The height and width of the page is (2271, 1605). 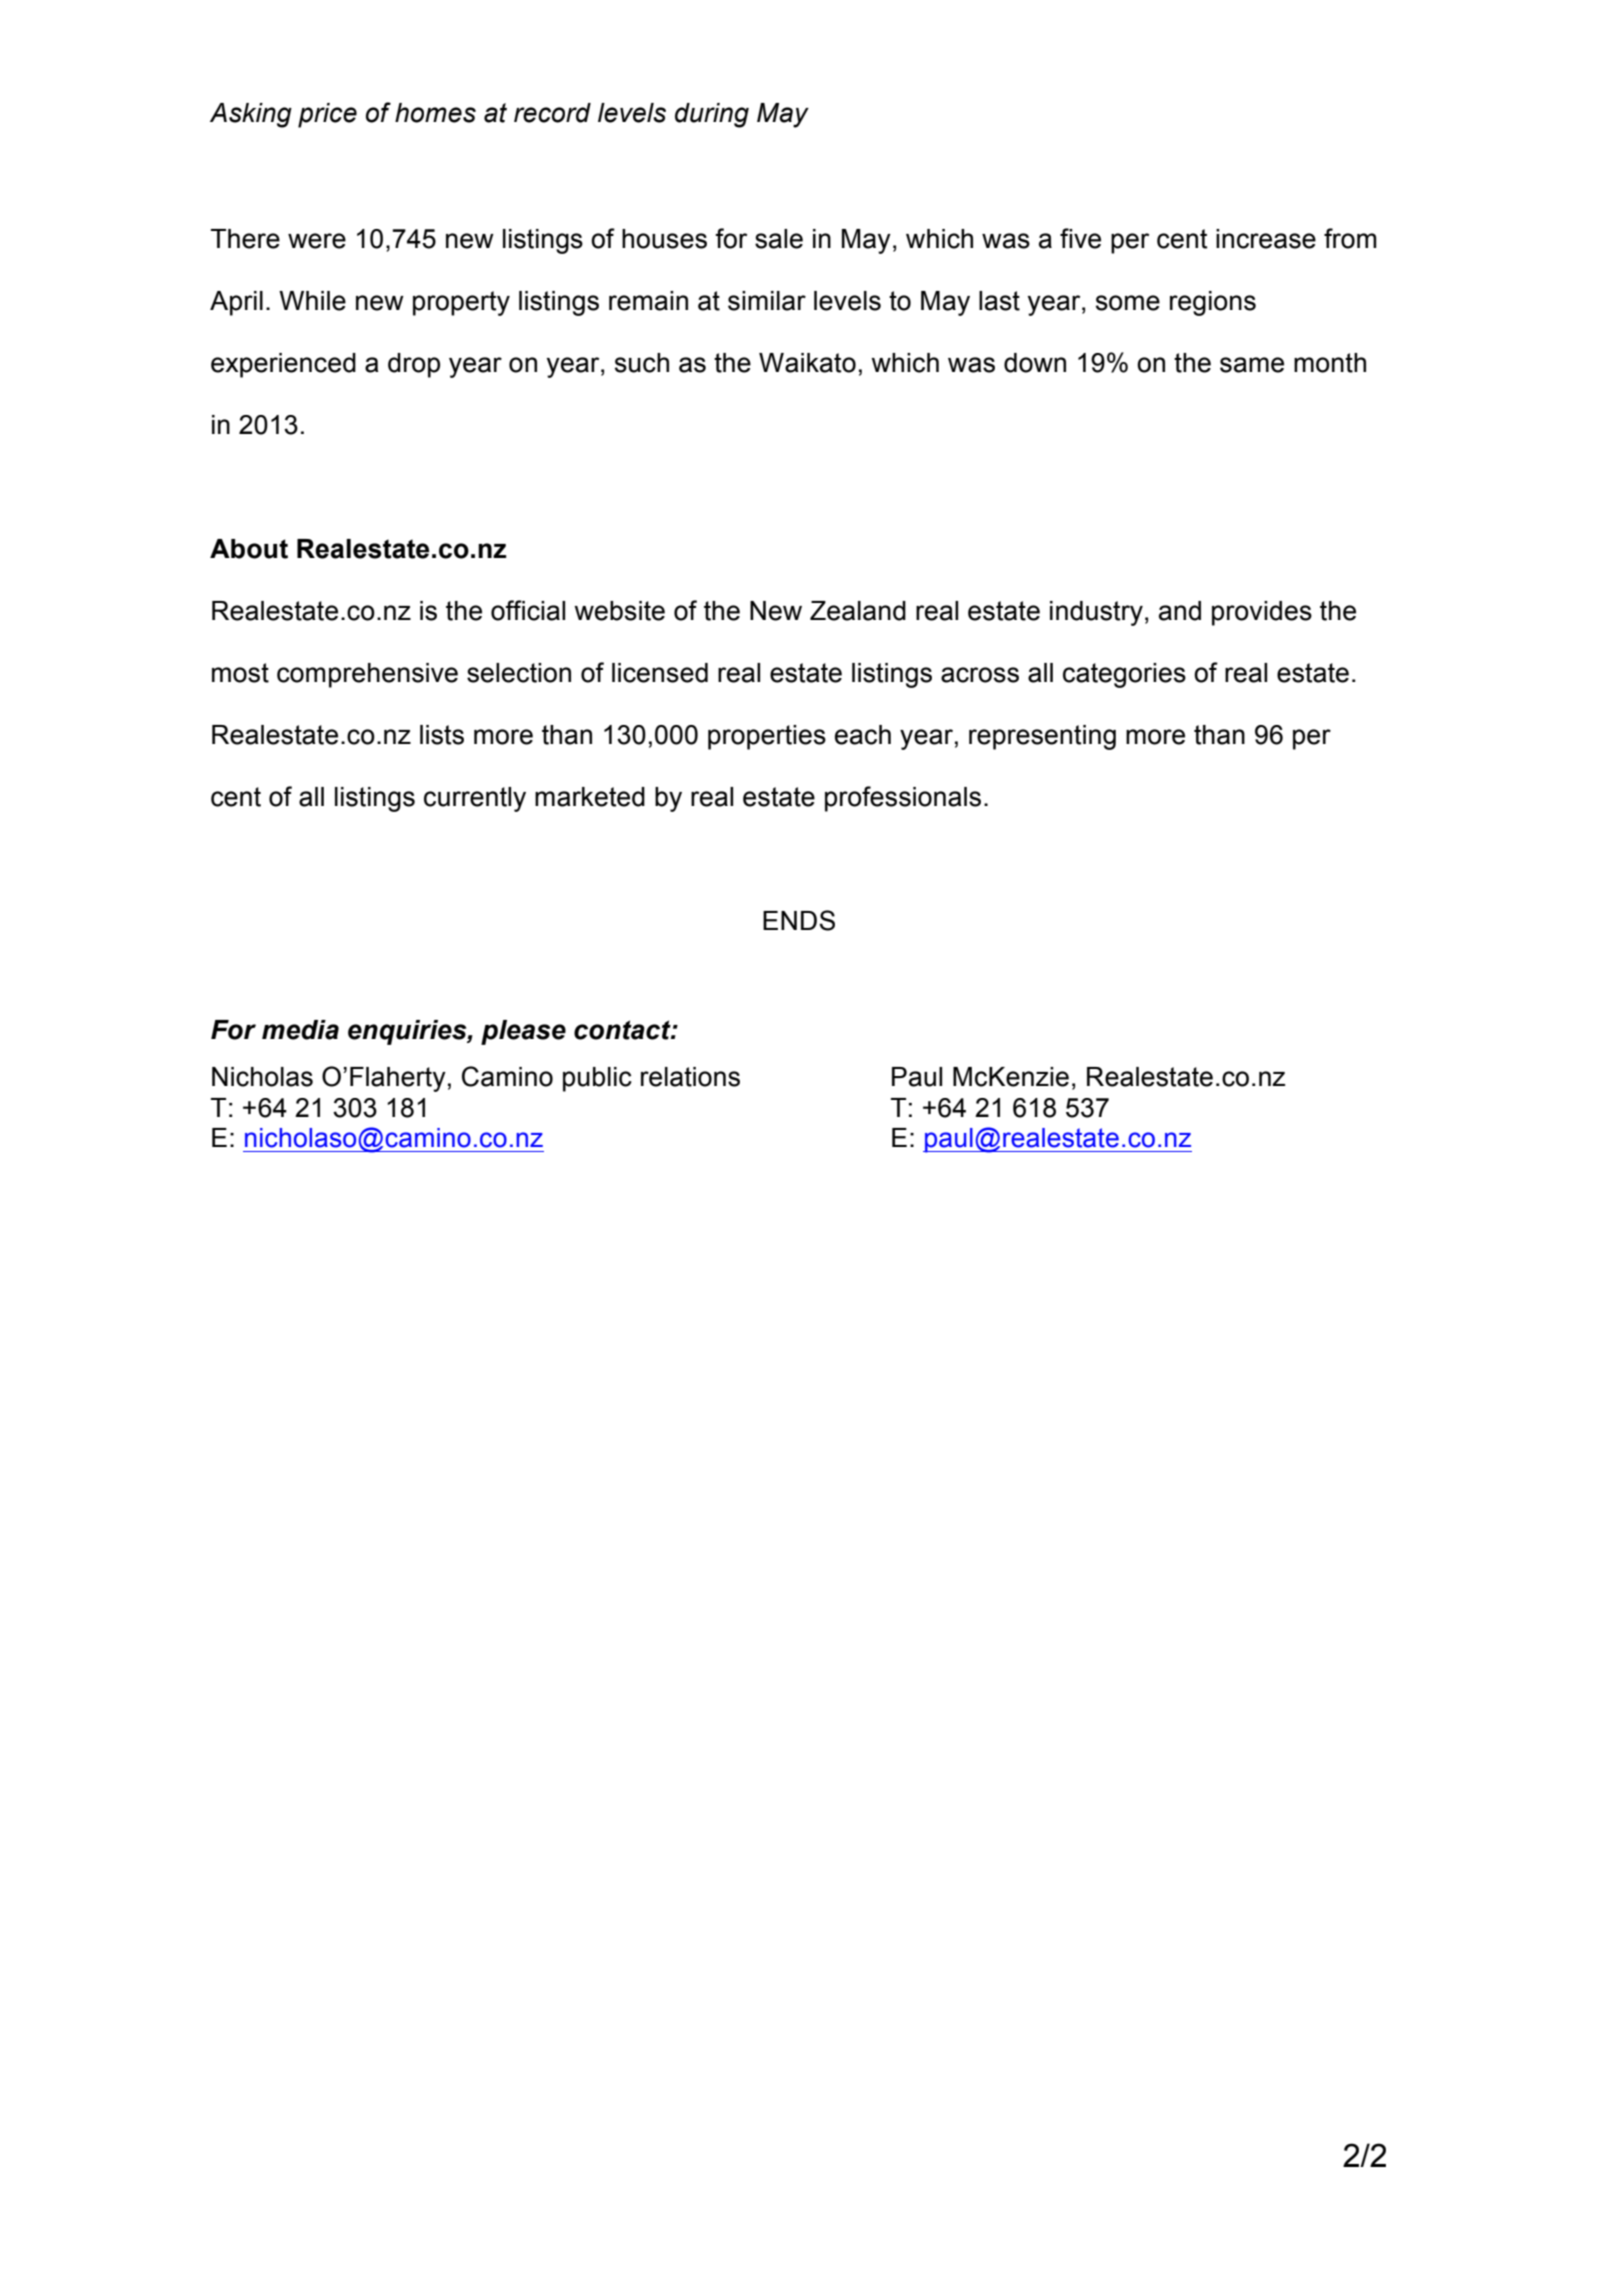 I want to click on price, so click(x=327, y=115).
